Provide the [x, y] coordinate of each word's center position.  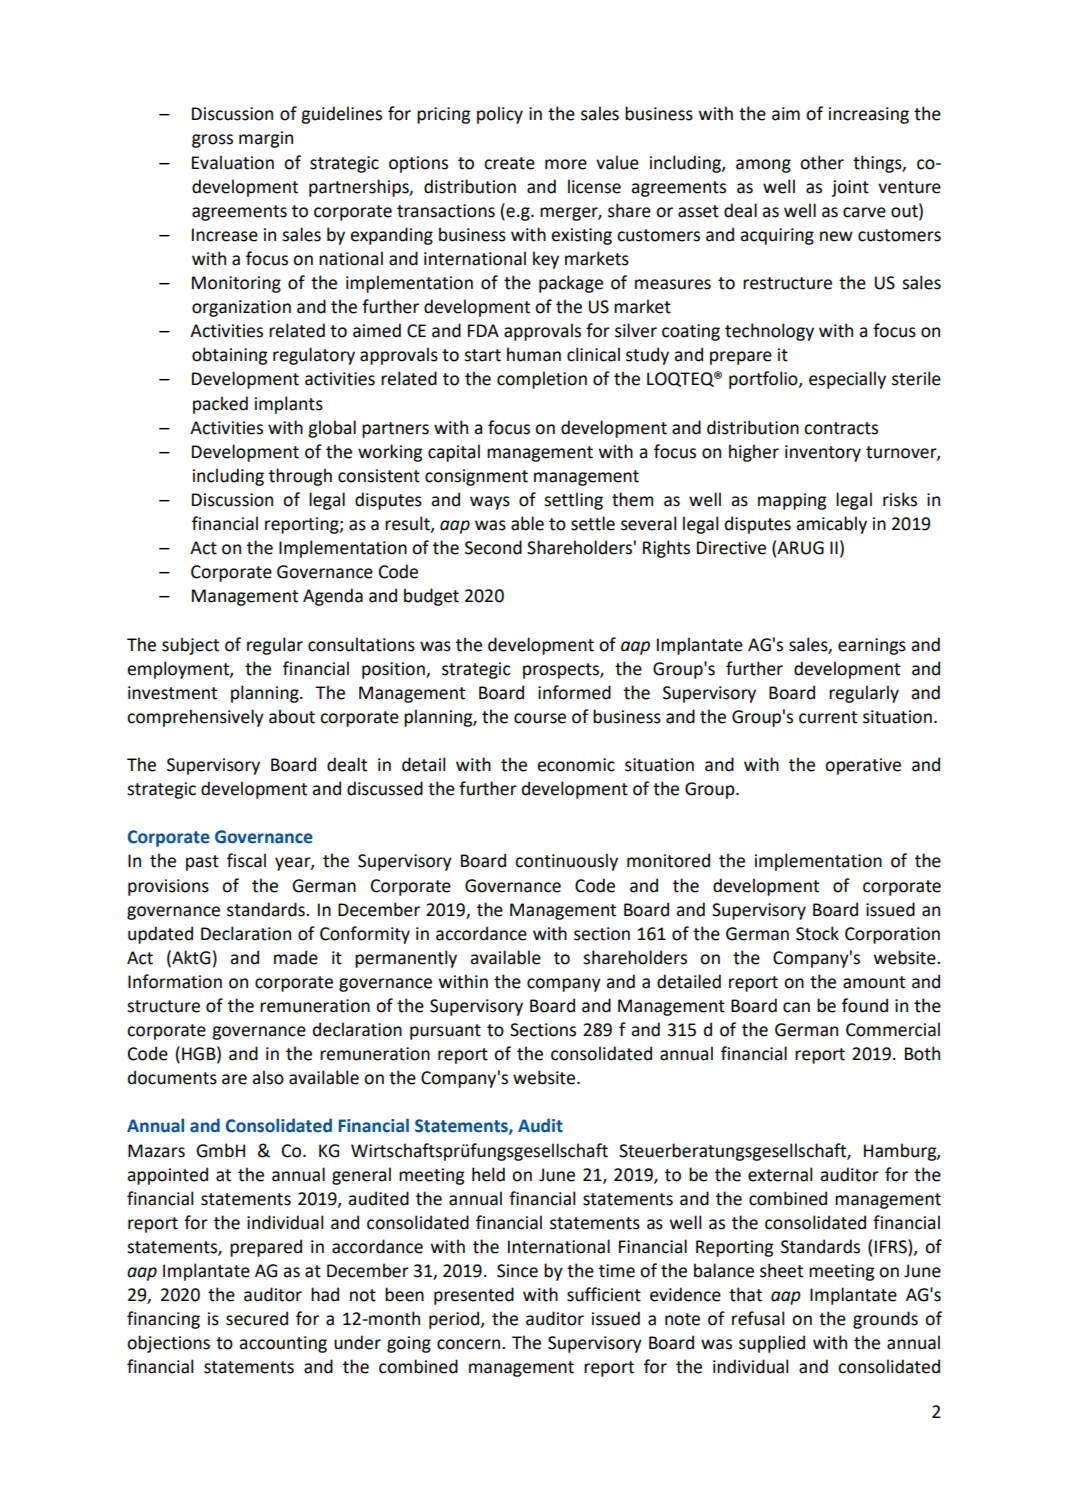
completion [542, 380]
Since [517, 1271]
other [822, 162]
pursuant [445, 1032]
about [292, 716]
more [566, 164]
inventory [823, 453]
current [828, 717]
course [540, 718]
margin [266, 139]
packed [220, 405]
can [796, 1007]
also [268, 1077]
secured [257, 1318]
